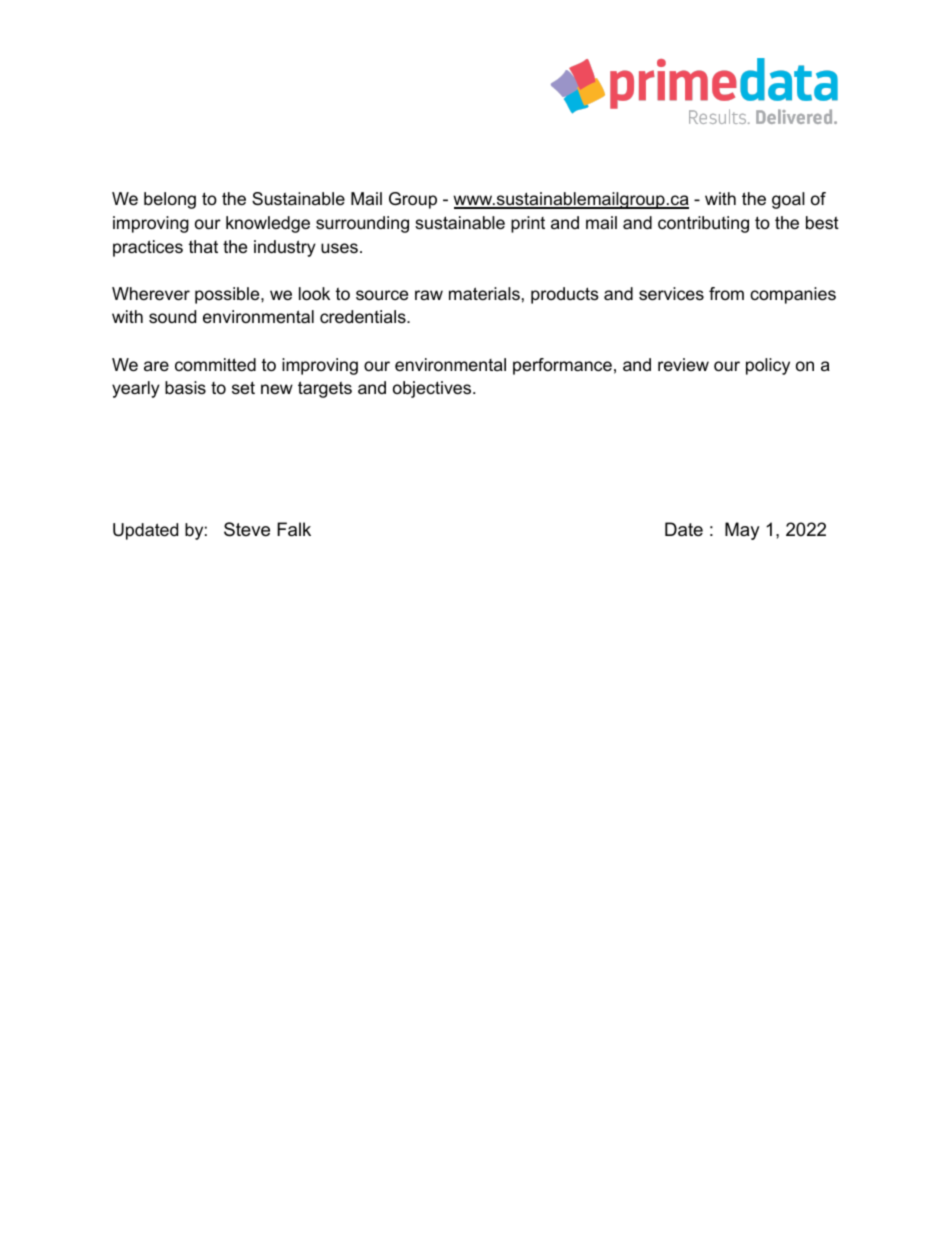 This screenshot has width=952, height=1233. Describe the element at coordinates (215, 364) in the screenshot. I see `committed` at that location.
